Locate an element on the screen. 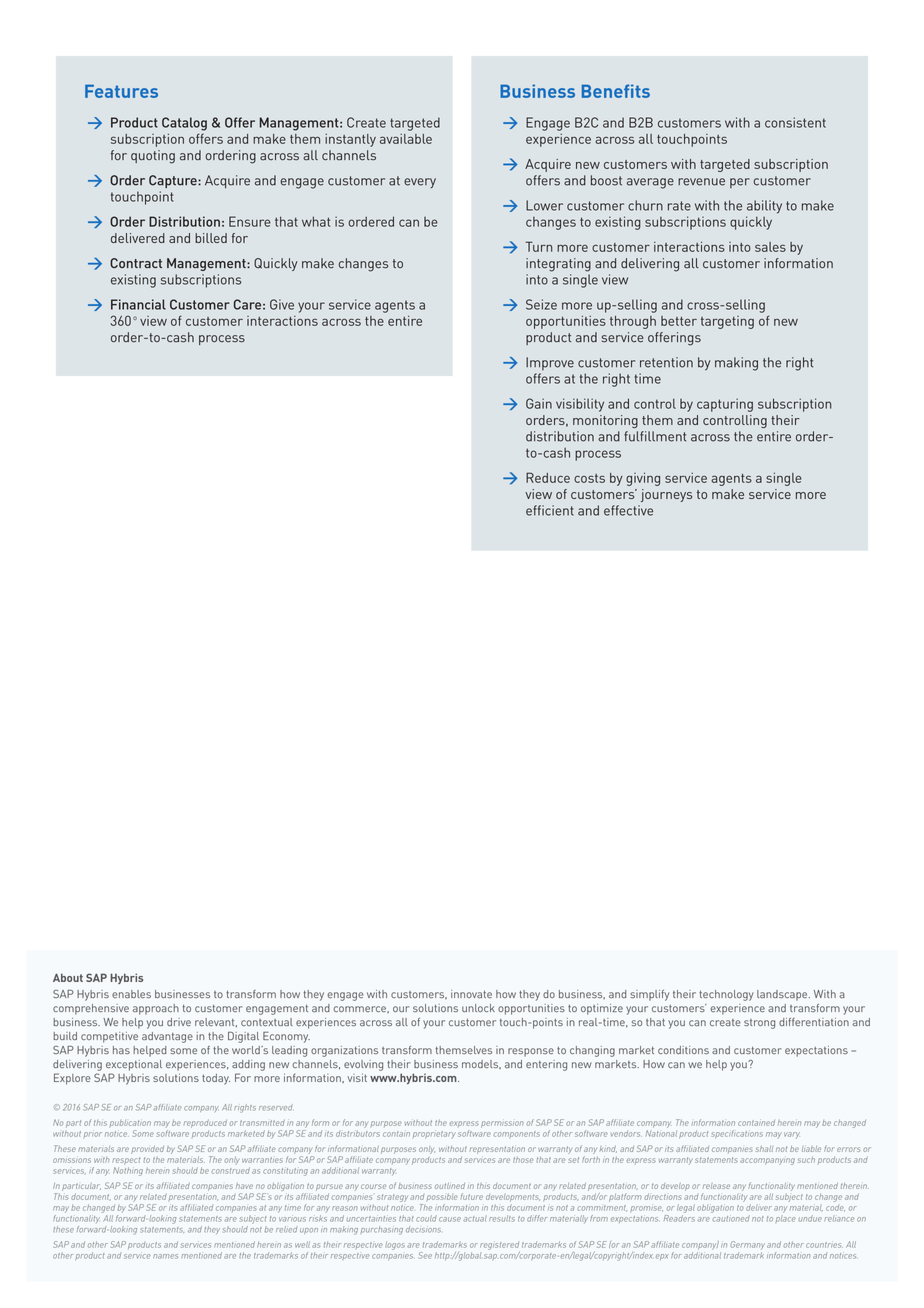  cautioned is located at coordinates (731, 1218).
